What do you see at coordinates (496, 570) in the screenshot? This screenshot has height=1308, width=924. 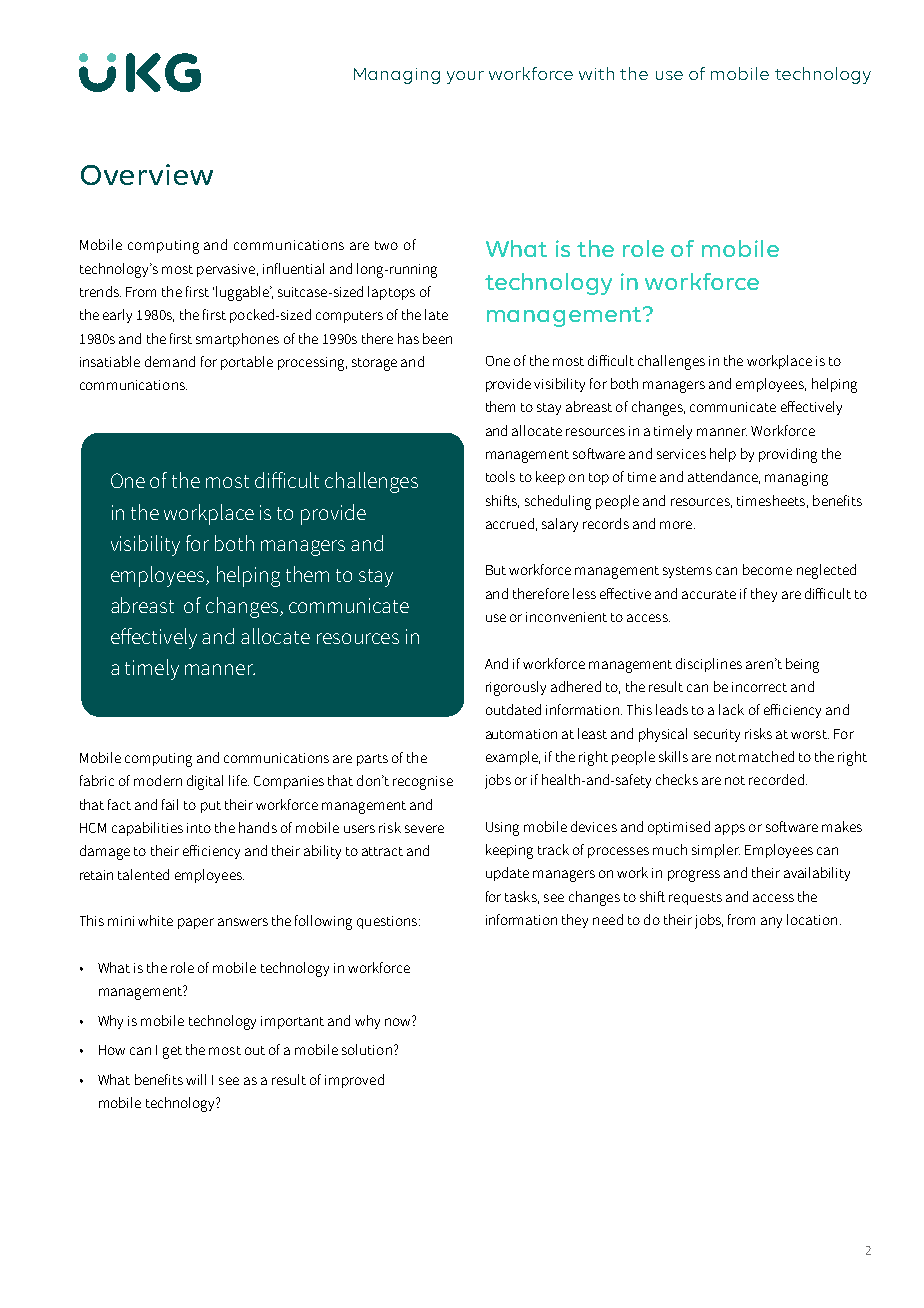 I see `But` at bounding box center [496, 570].
